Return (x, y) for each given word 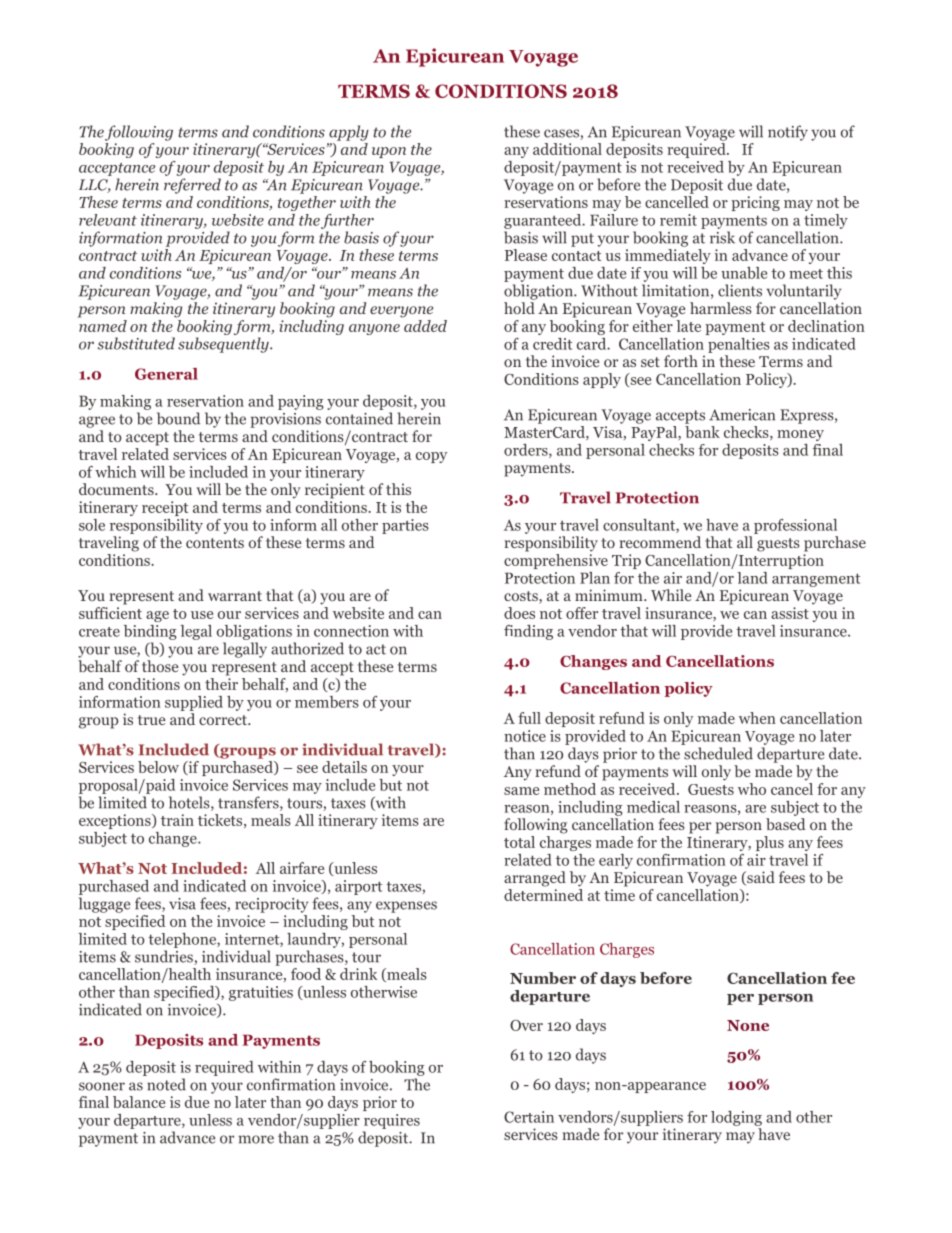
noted (166, 1084)
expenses (406, 907)
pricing (755, 203)
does (519, 613)
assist (790, 613)
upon (389, 152)
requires (392, 1121)
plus (770, 843)
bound (178, 418)
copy (431, 457)
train (177, 820)
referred (192, 186)
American (742, 415)
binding (150, 632)
